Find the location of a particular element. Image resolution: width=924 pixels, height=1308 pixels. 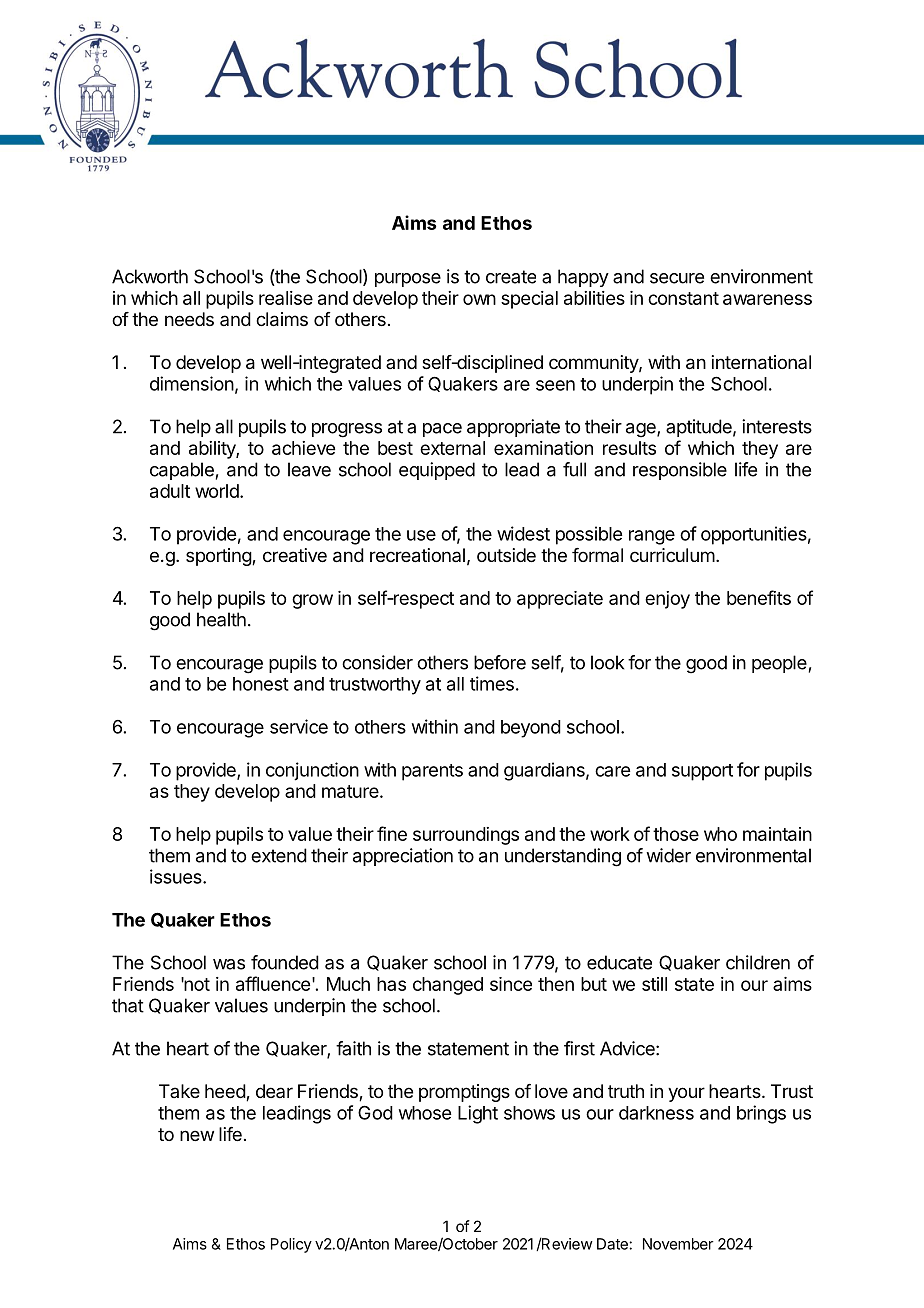

service is located at coordinates (299, 726).
